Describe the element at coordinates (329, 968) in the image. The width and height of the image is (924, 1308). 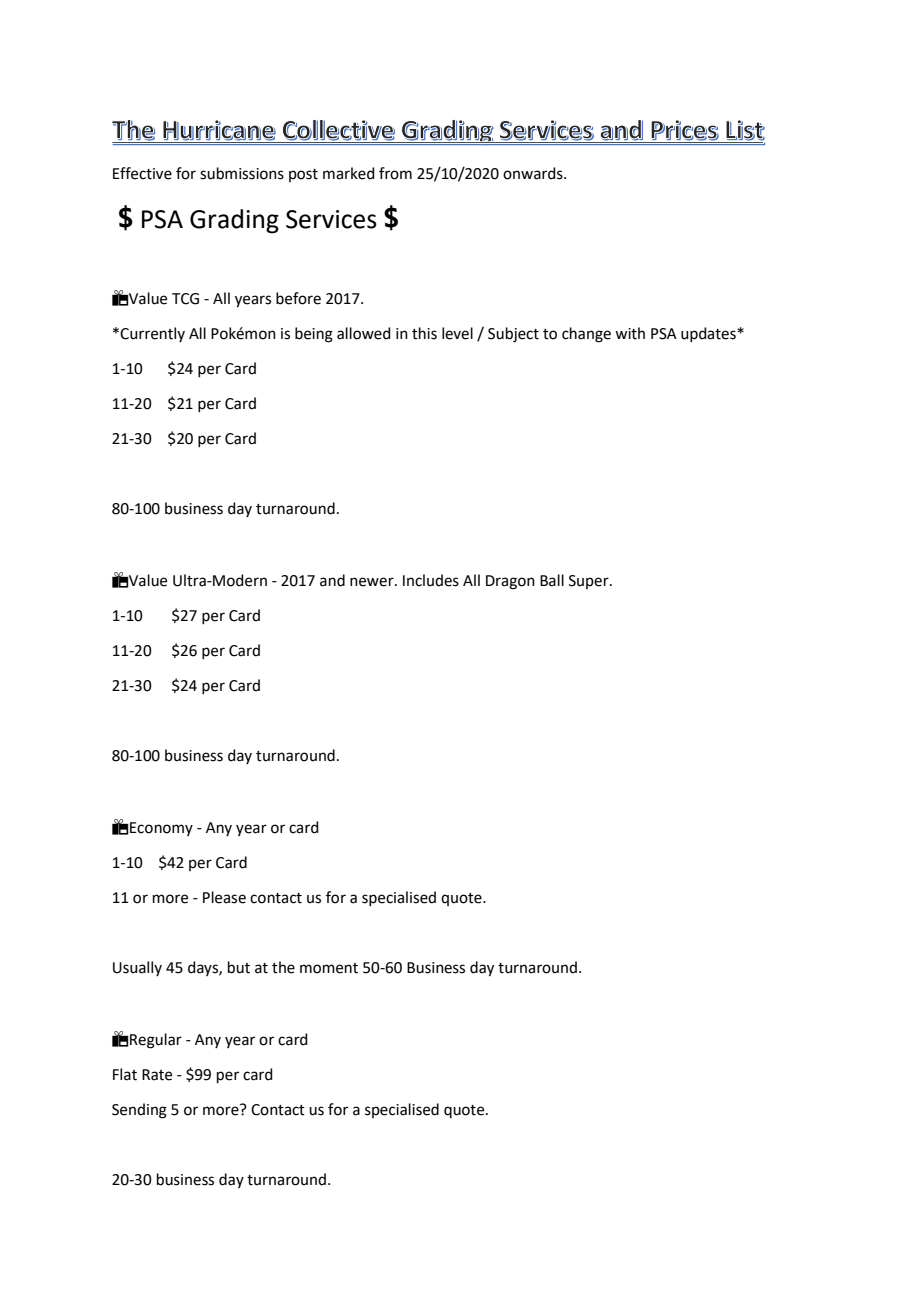
I see `moment` at that location.
